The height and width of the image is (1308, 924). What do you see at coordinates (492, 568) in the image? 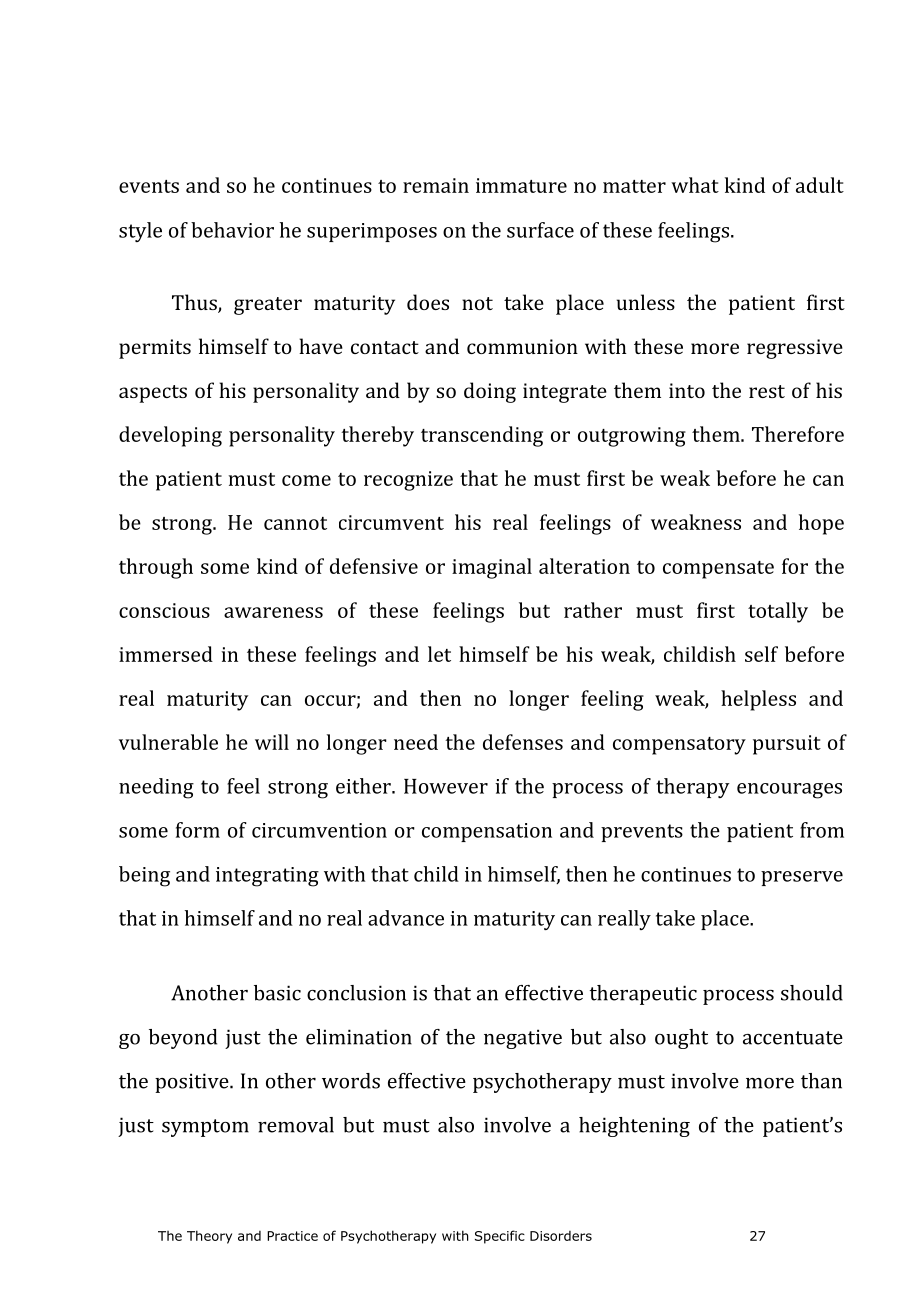
I see `imaginal` at bounding box center [492, 568].
